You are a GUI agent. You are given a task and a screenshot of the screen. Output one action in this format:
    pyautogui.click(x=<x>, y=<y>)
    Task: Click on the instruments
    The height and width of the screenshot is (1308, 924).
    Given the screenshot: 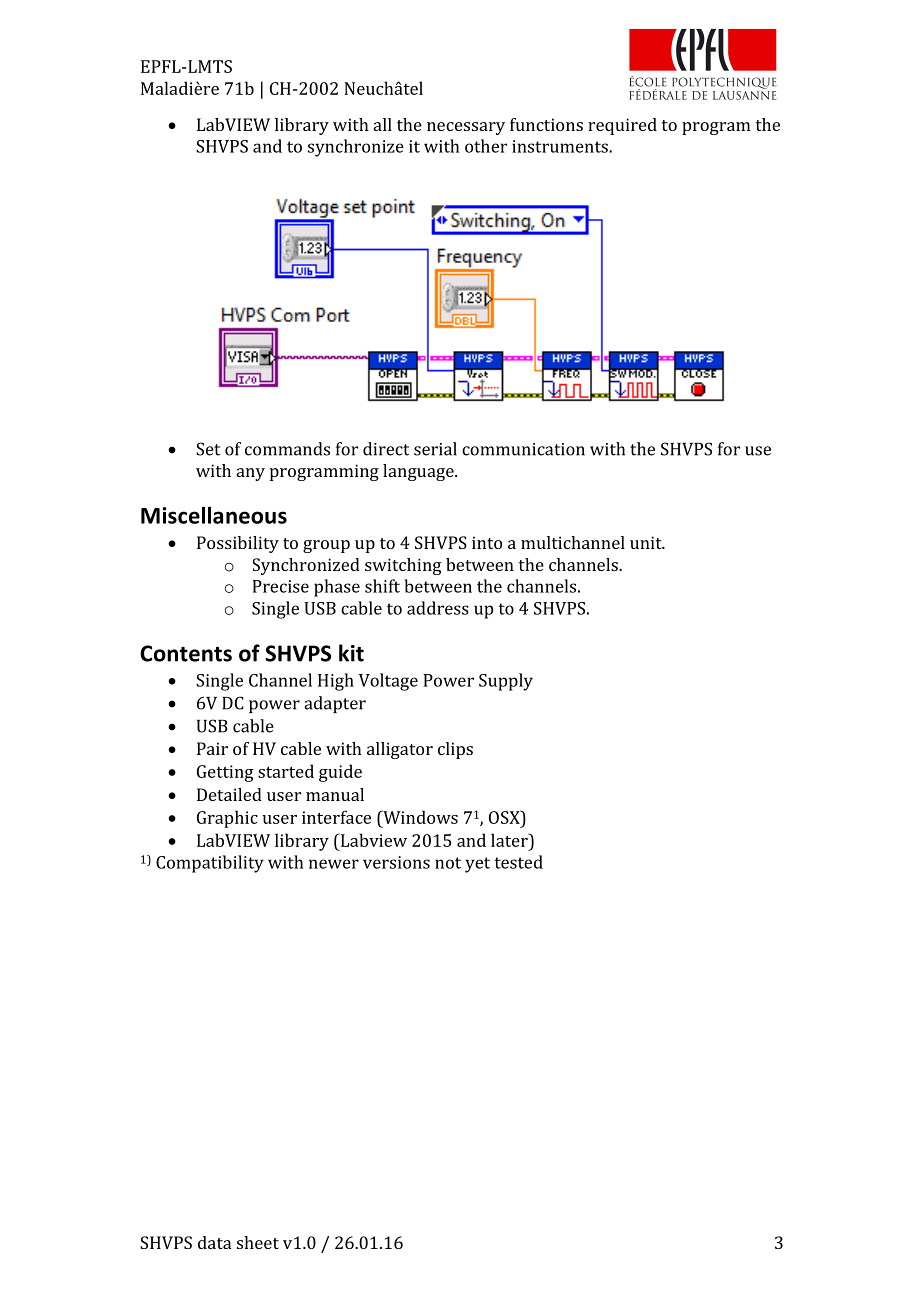 What is the action you would take?
    pyautogui.click(x=561, y=146)
